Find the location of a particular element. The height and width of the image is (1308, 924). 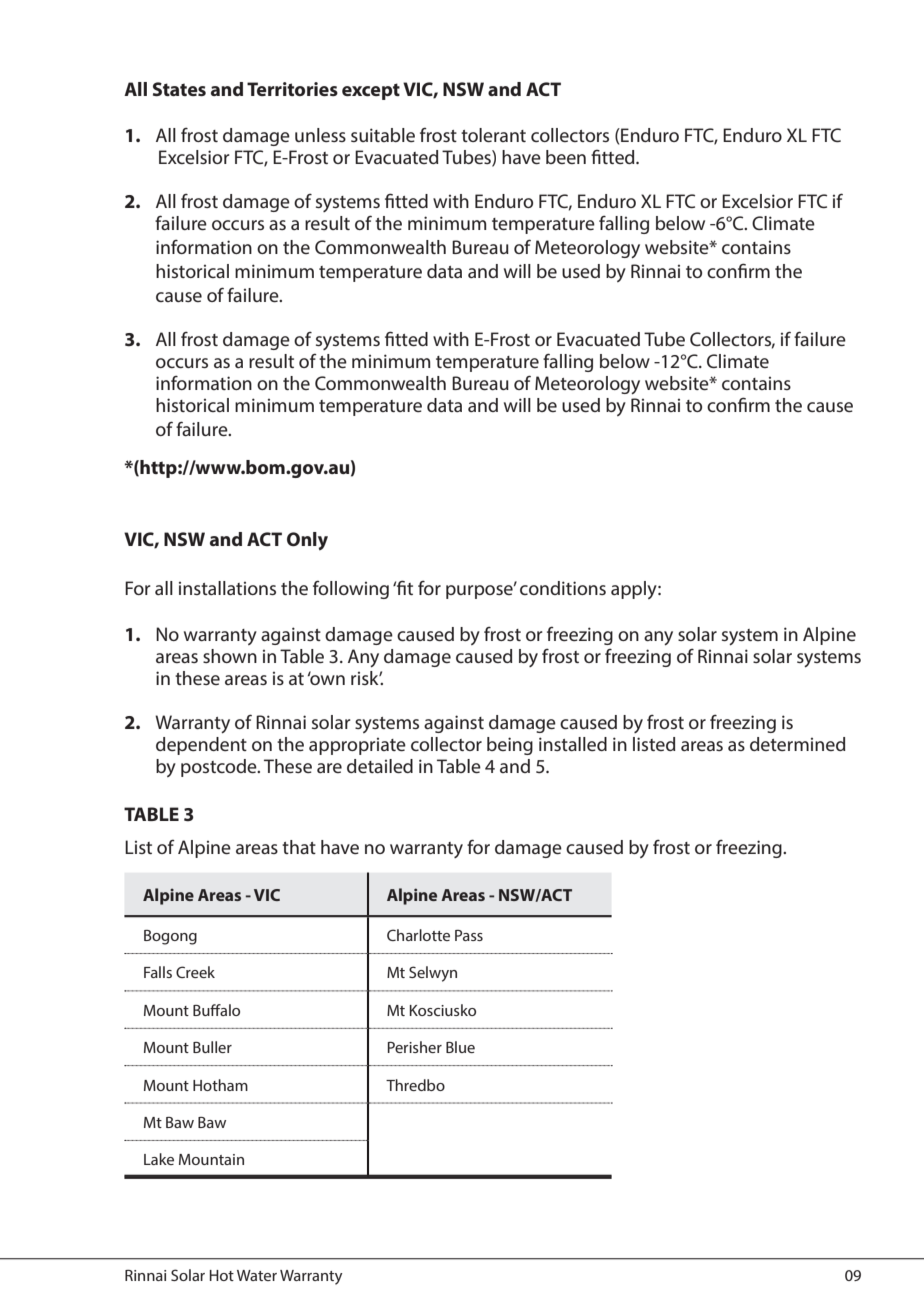

been is located at coordinates (566, 157).
